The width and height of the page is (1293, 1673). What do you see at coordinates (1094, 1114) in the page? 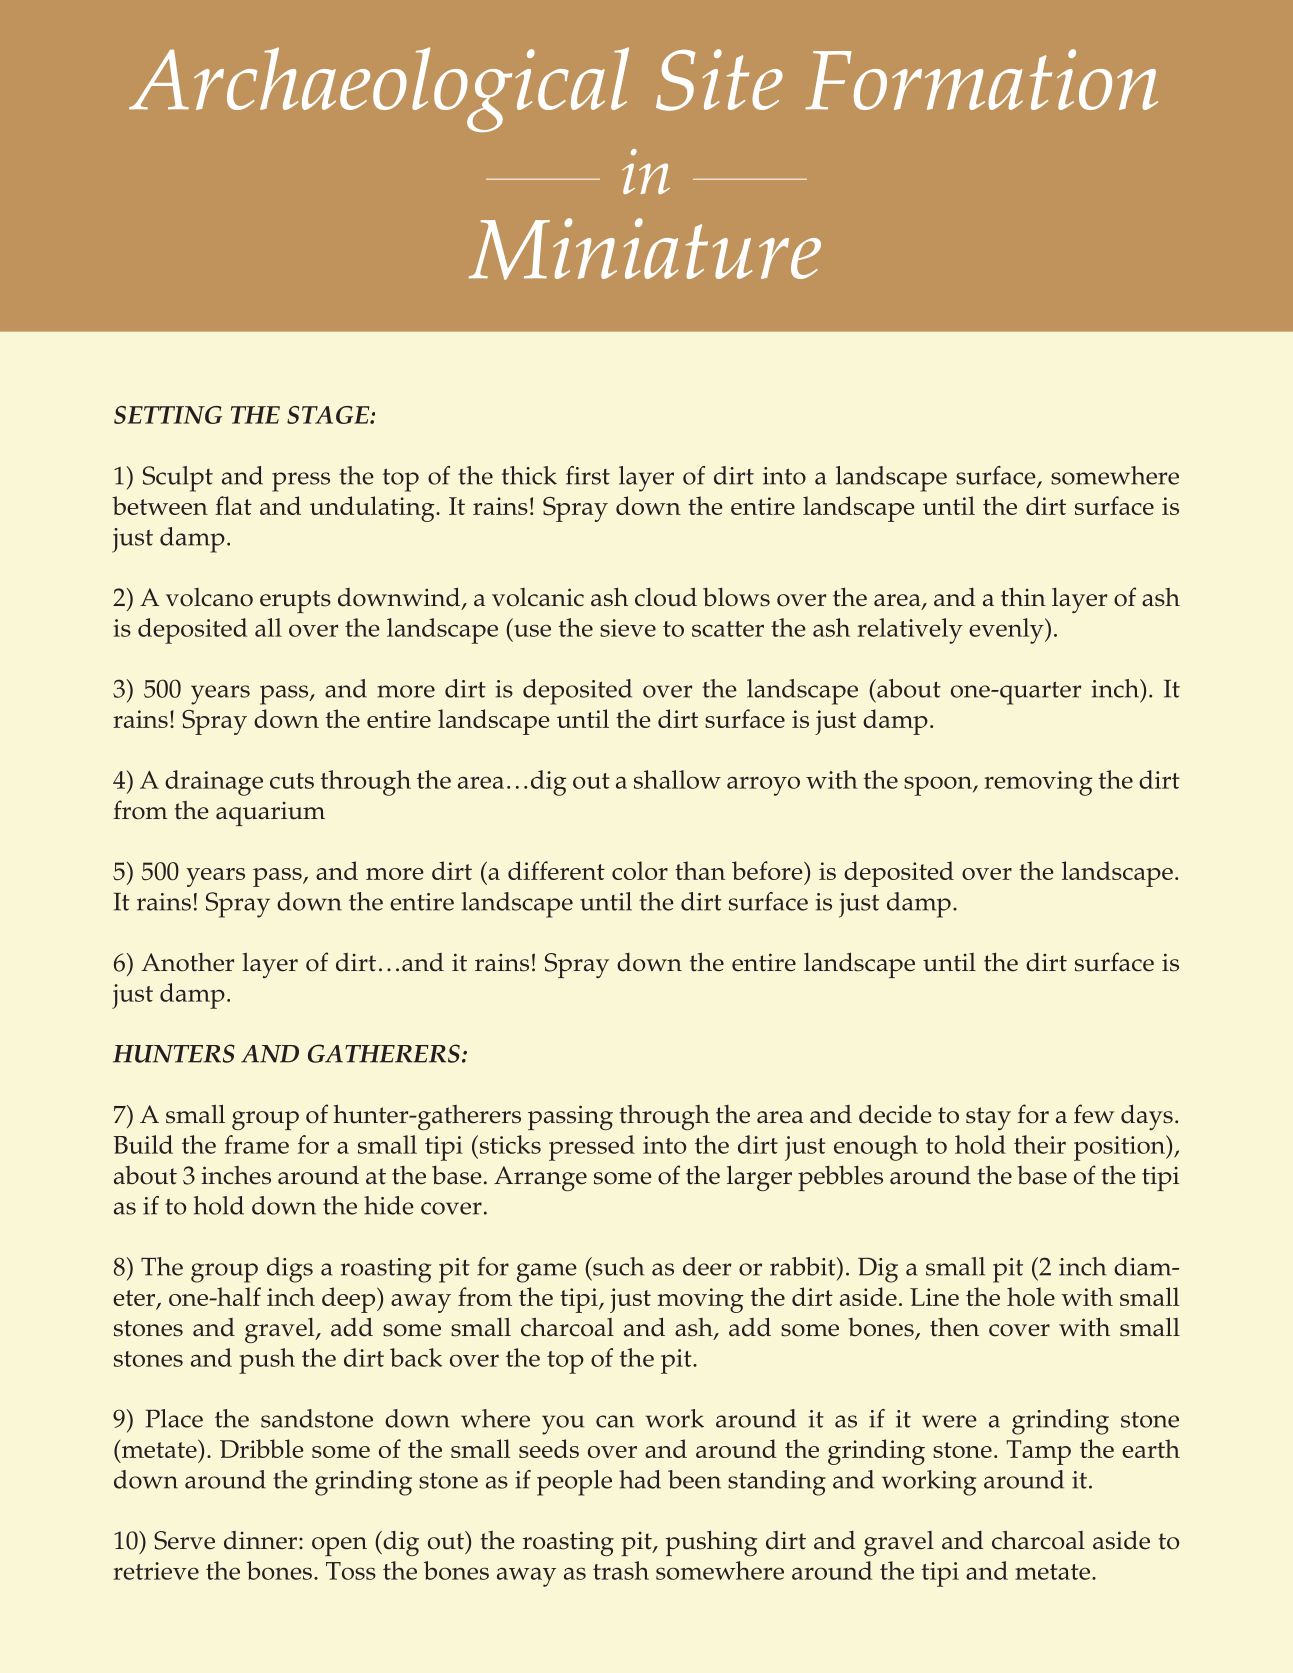
I see `few` at bounding box center [1094, 1114].
